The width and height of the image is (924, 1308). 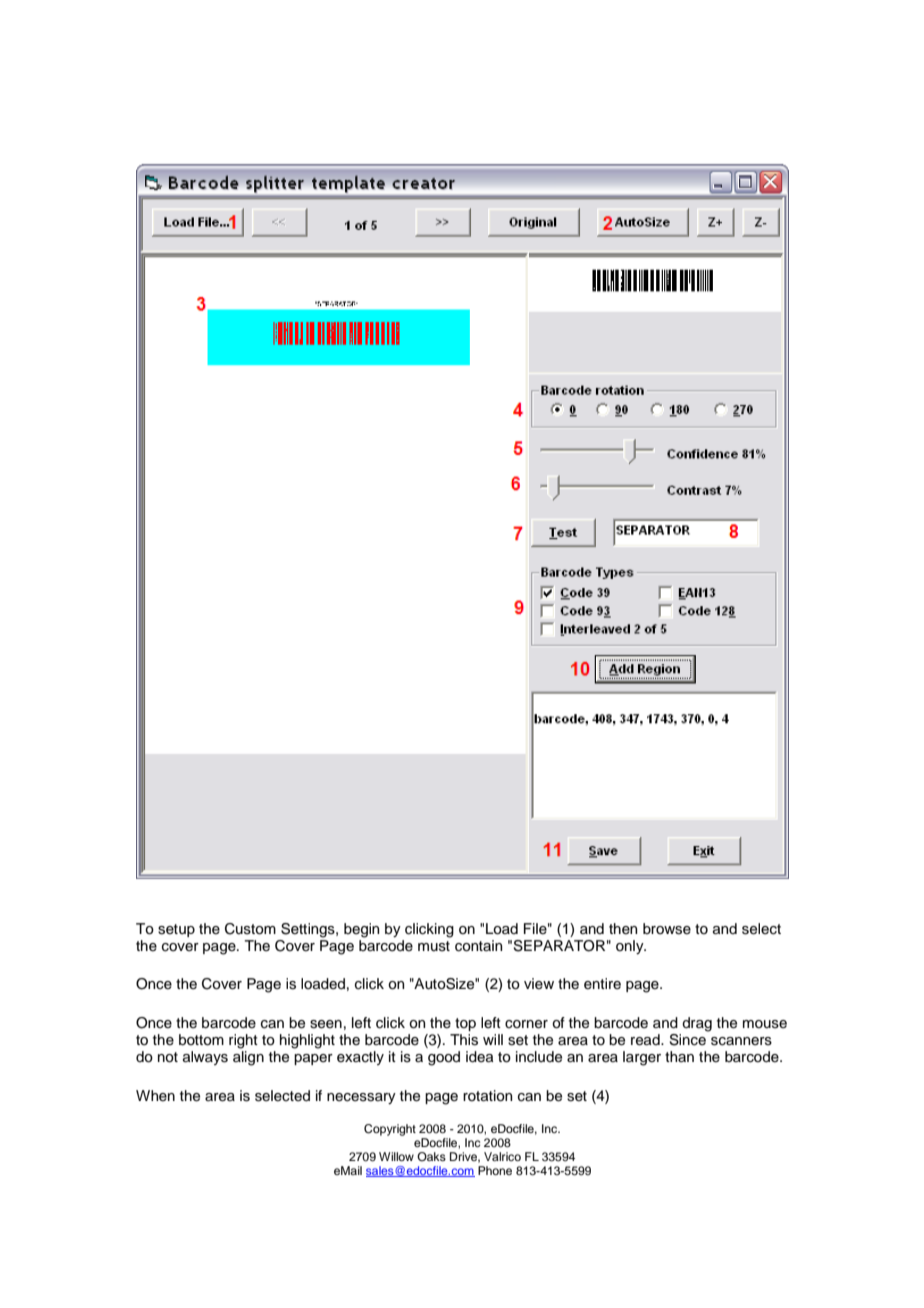 I want to click on idea, so click(x=479, y=1057).
